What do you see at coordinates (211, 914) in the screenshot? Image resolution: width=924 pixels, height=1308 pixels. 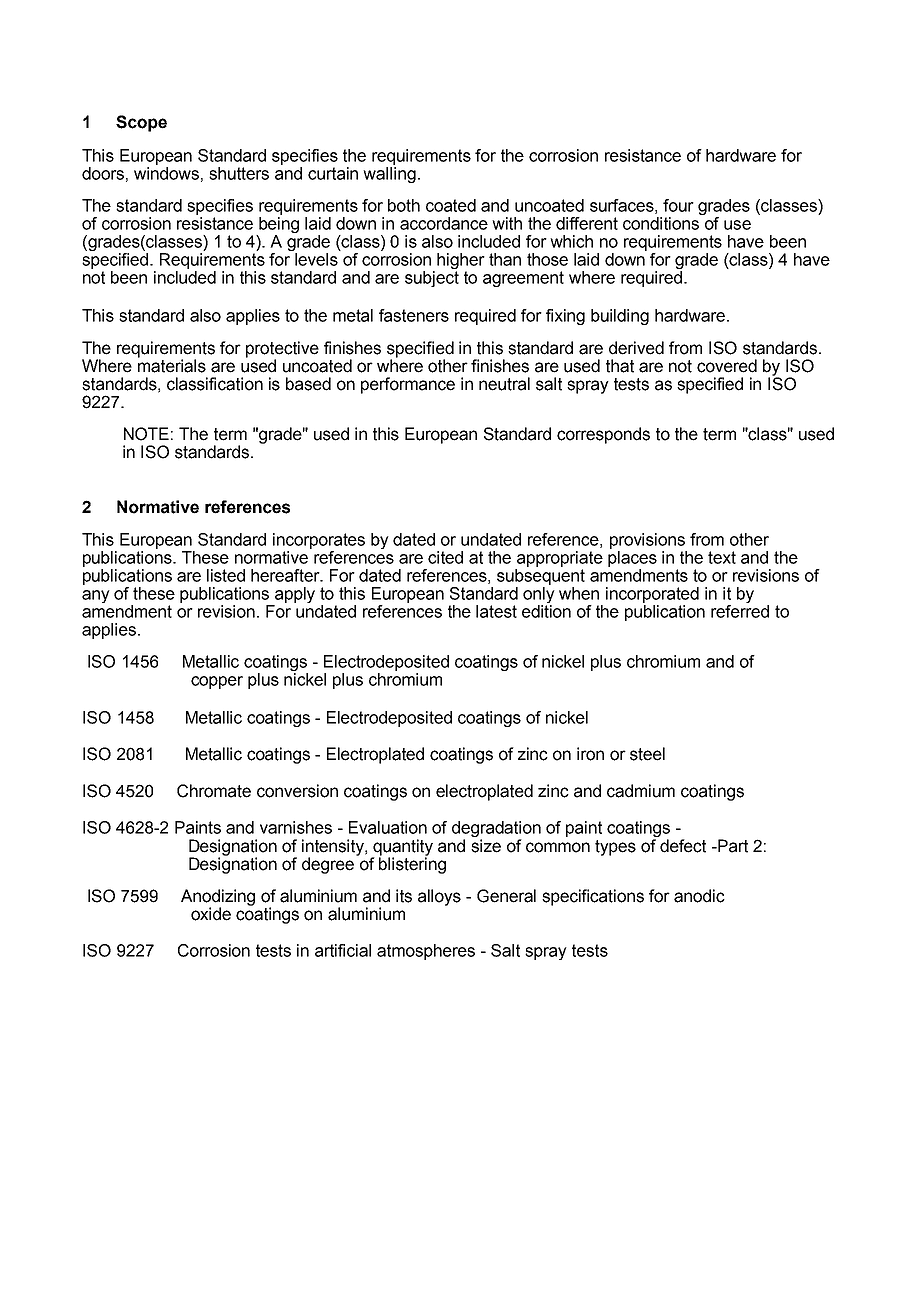 I see `oxide` at bounding box center [211, 914].
